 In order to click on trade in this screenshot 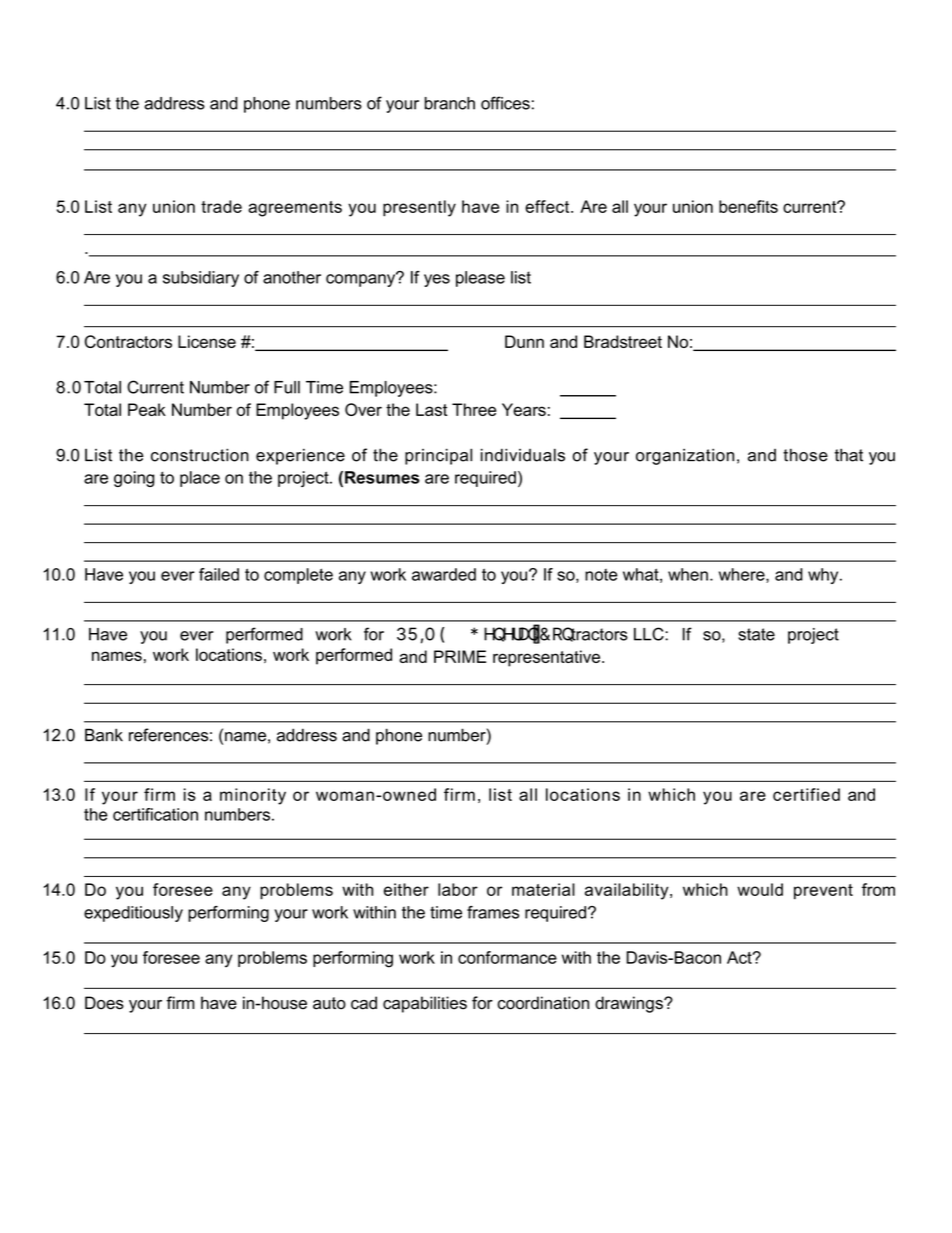, I will do `click(221, 206)`.
